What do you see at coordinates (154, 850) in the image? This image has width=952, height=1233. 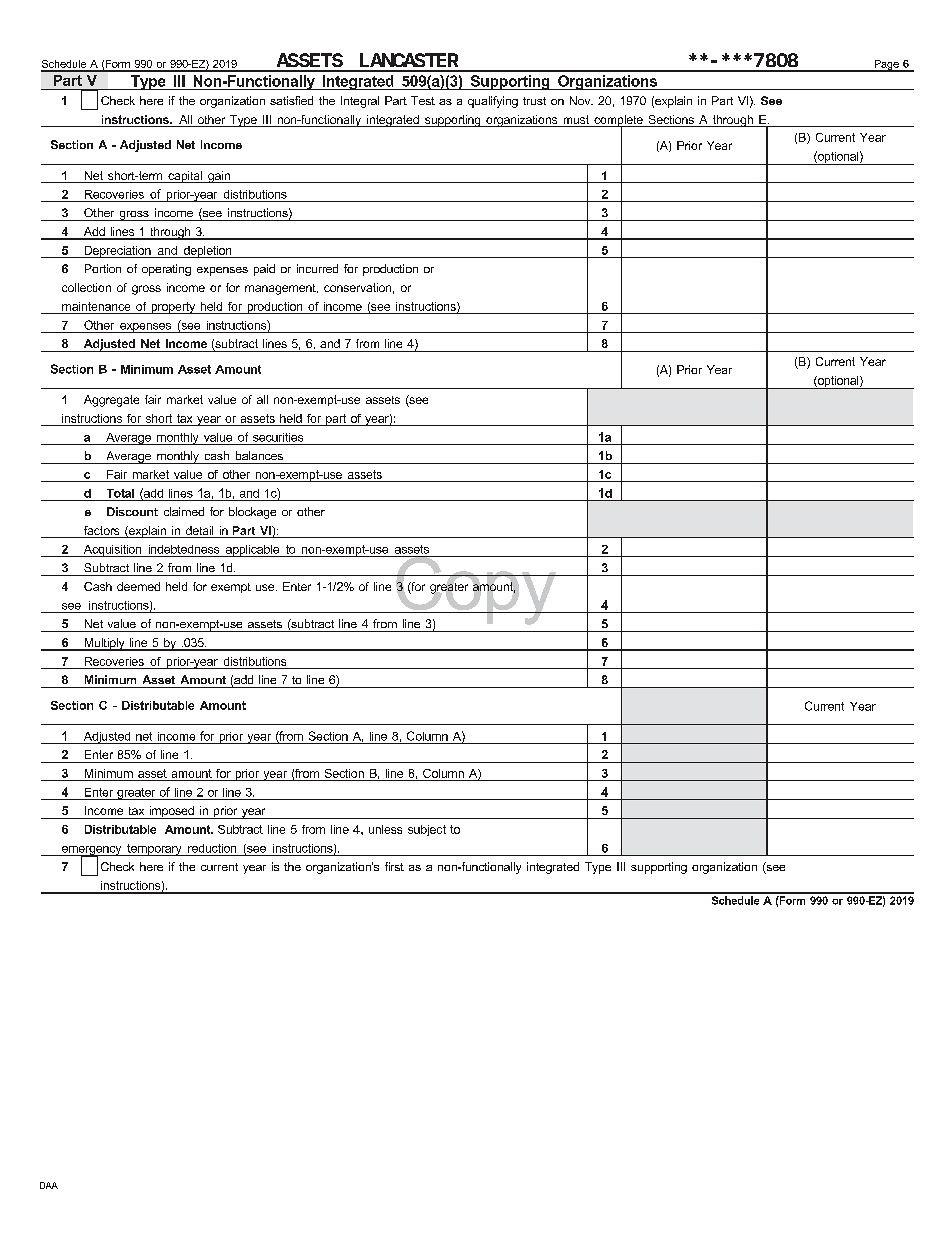 I see `temporary` at bounding box center [154, 850].
